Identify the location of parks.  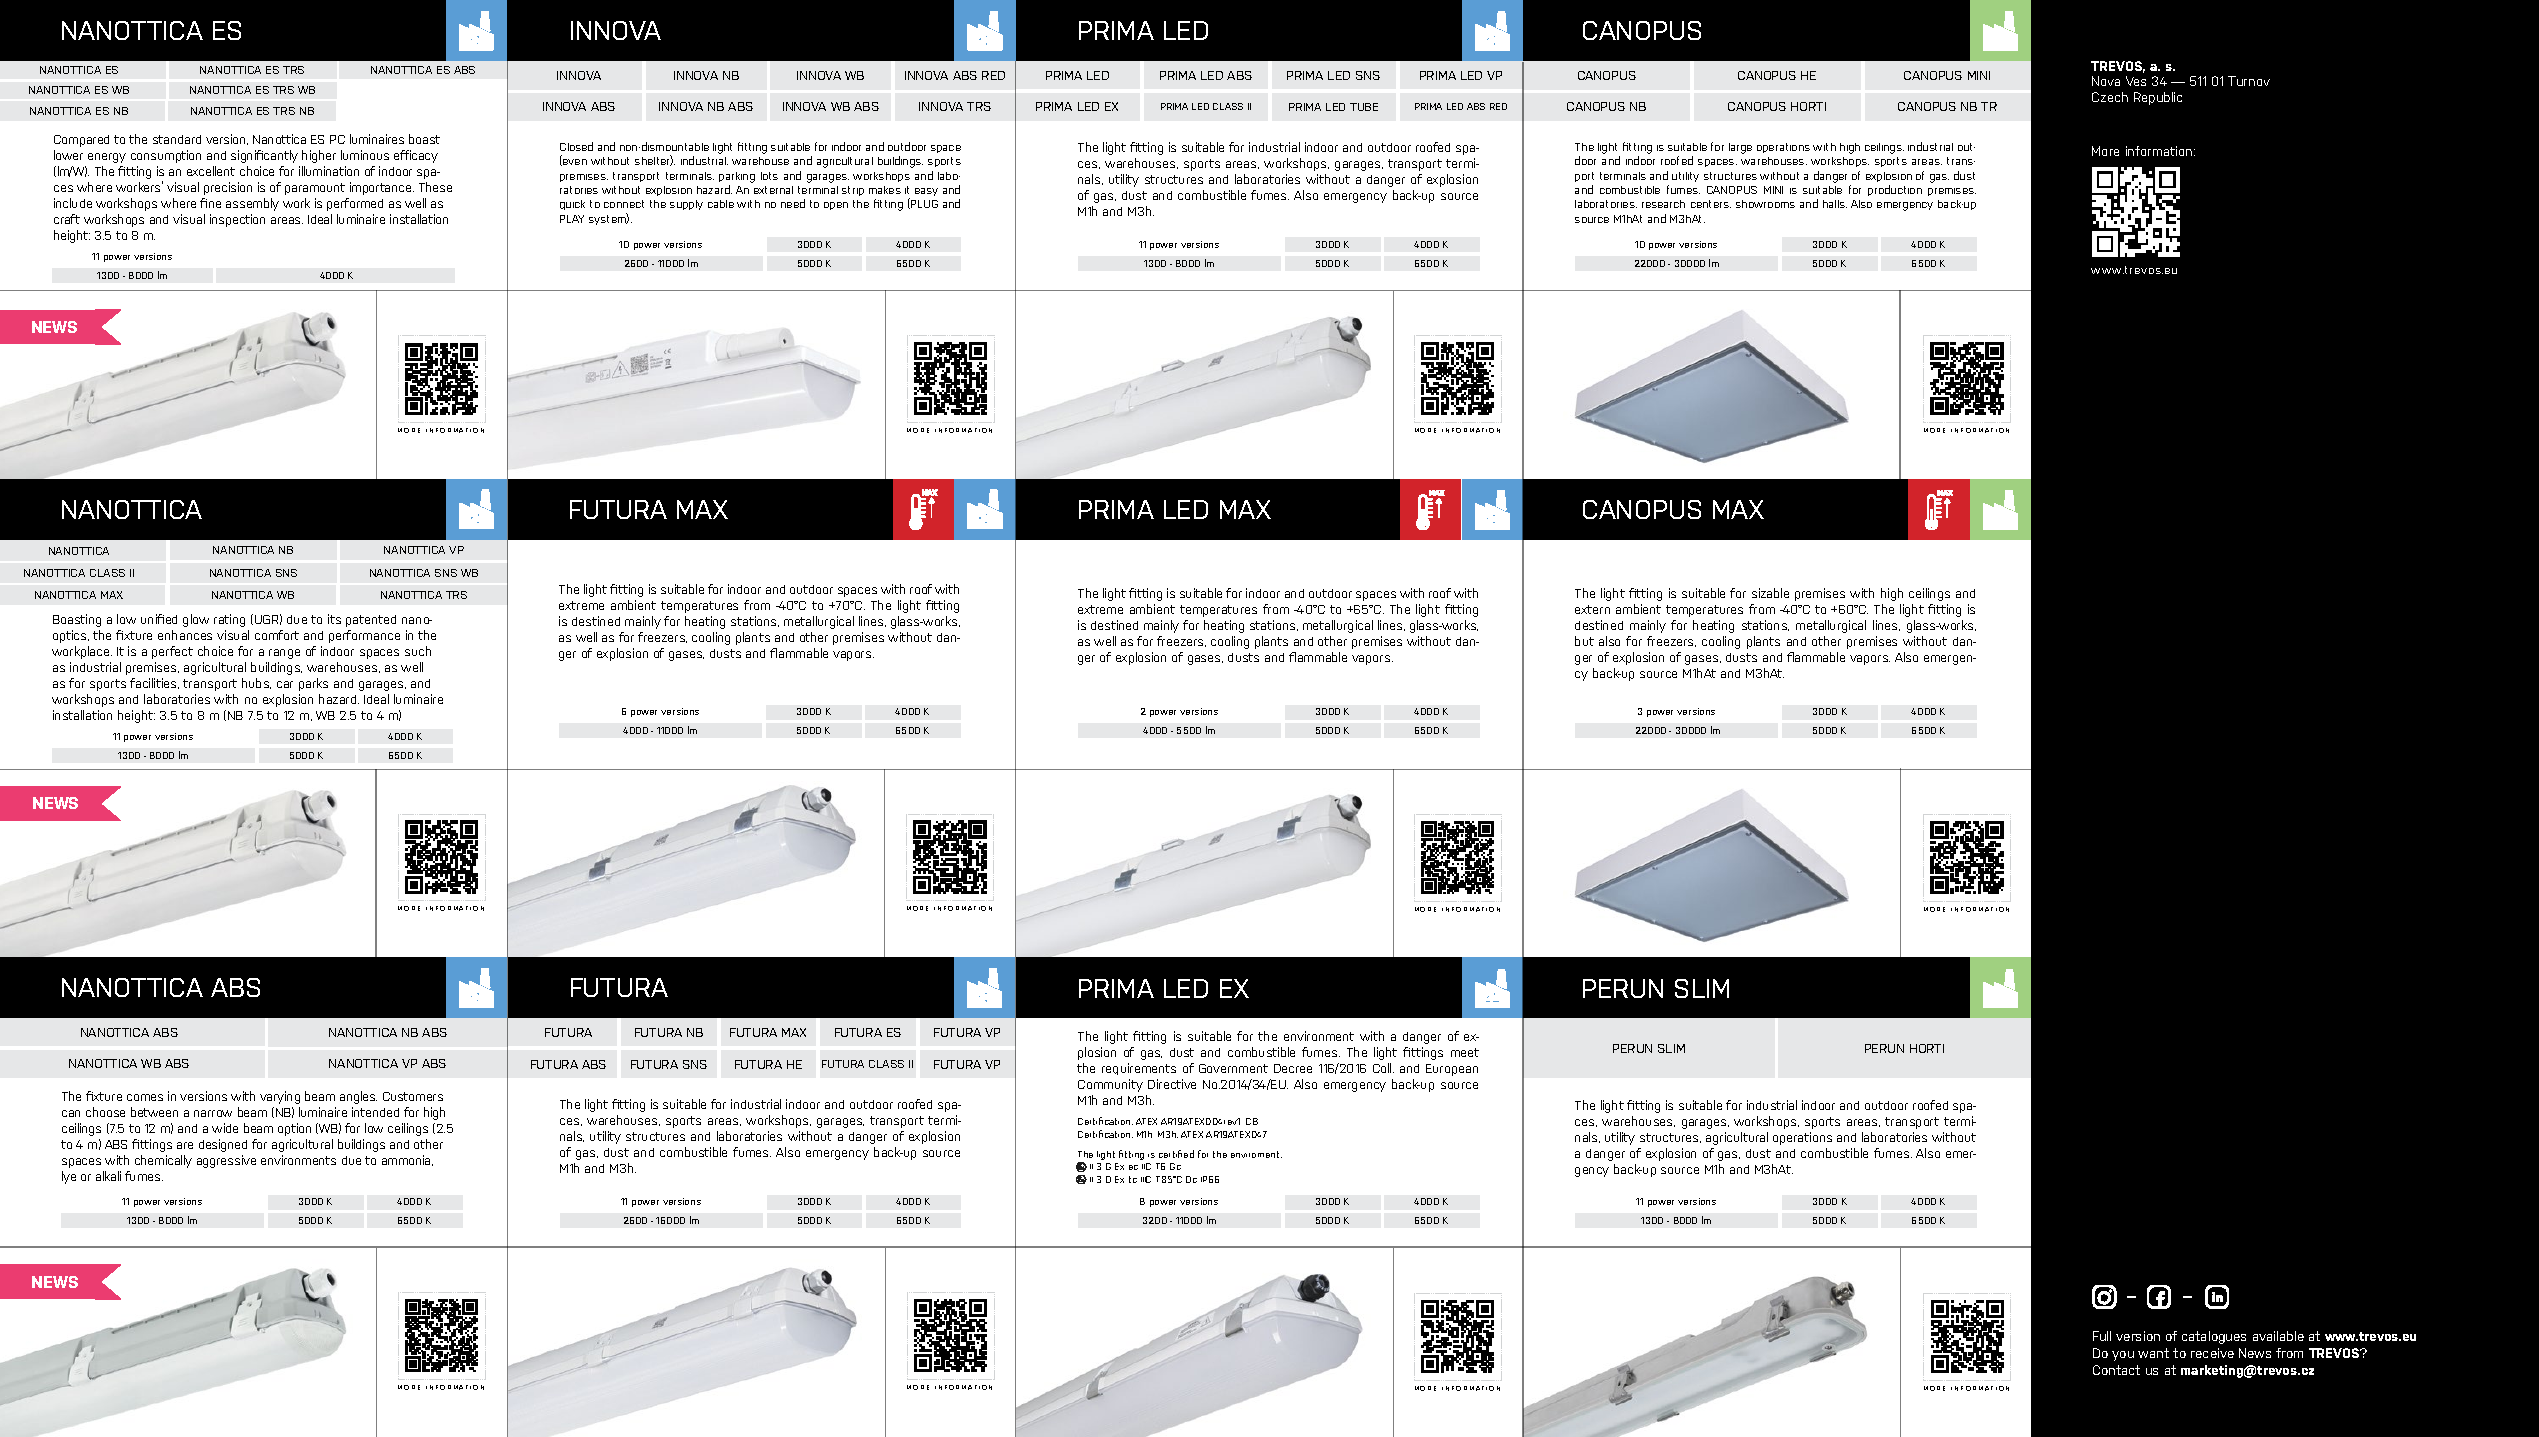
(313, 684).
